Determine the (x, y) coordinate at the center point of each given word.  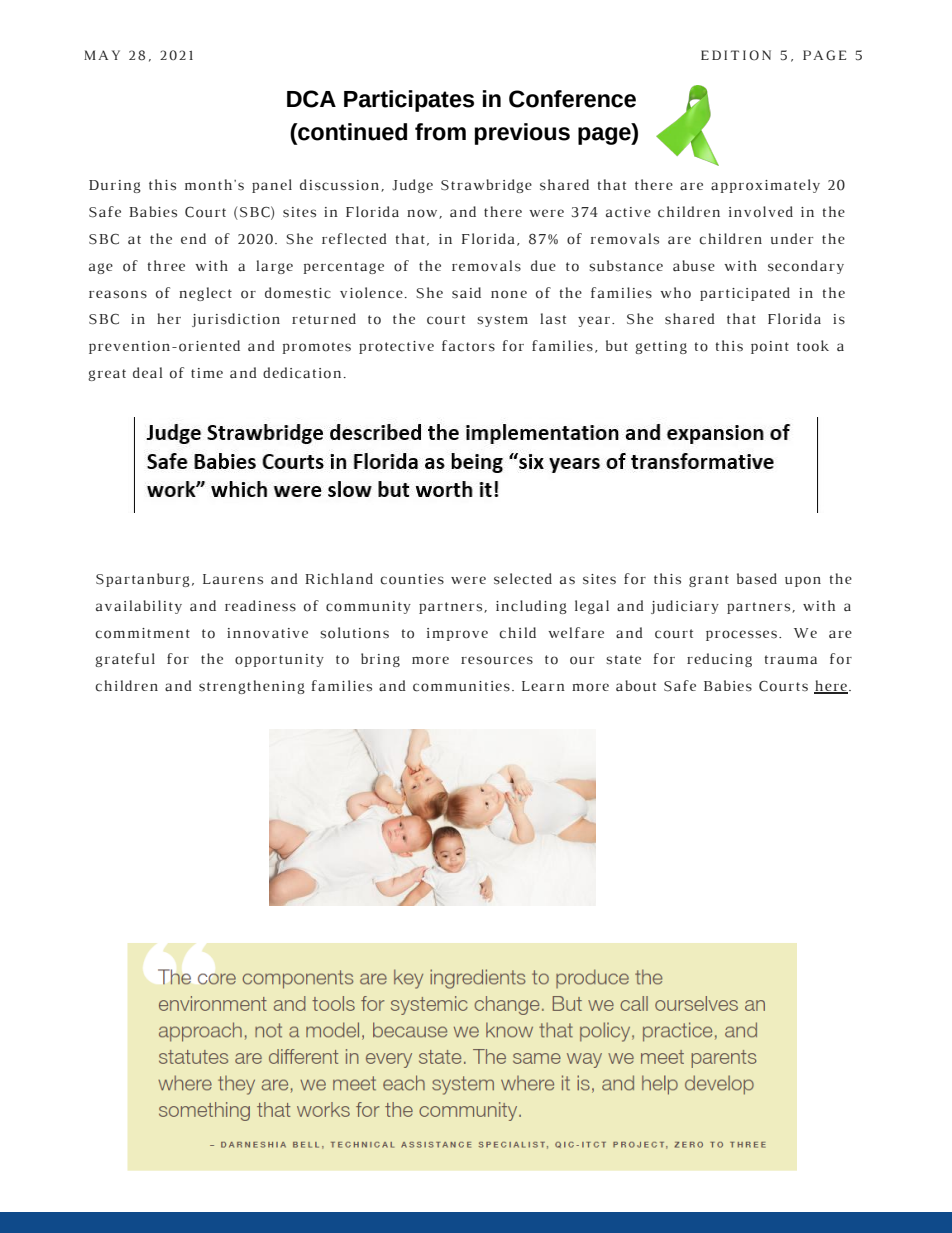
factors (468, 346)
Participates (409, 101)
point (770, 347)
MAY (102, 55)
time (207, 373)
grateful (125, 660)
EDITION (736, 55)
